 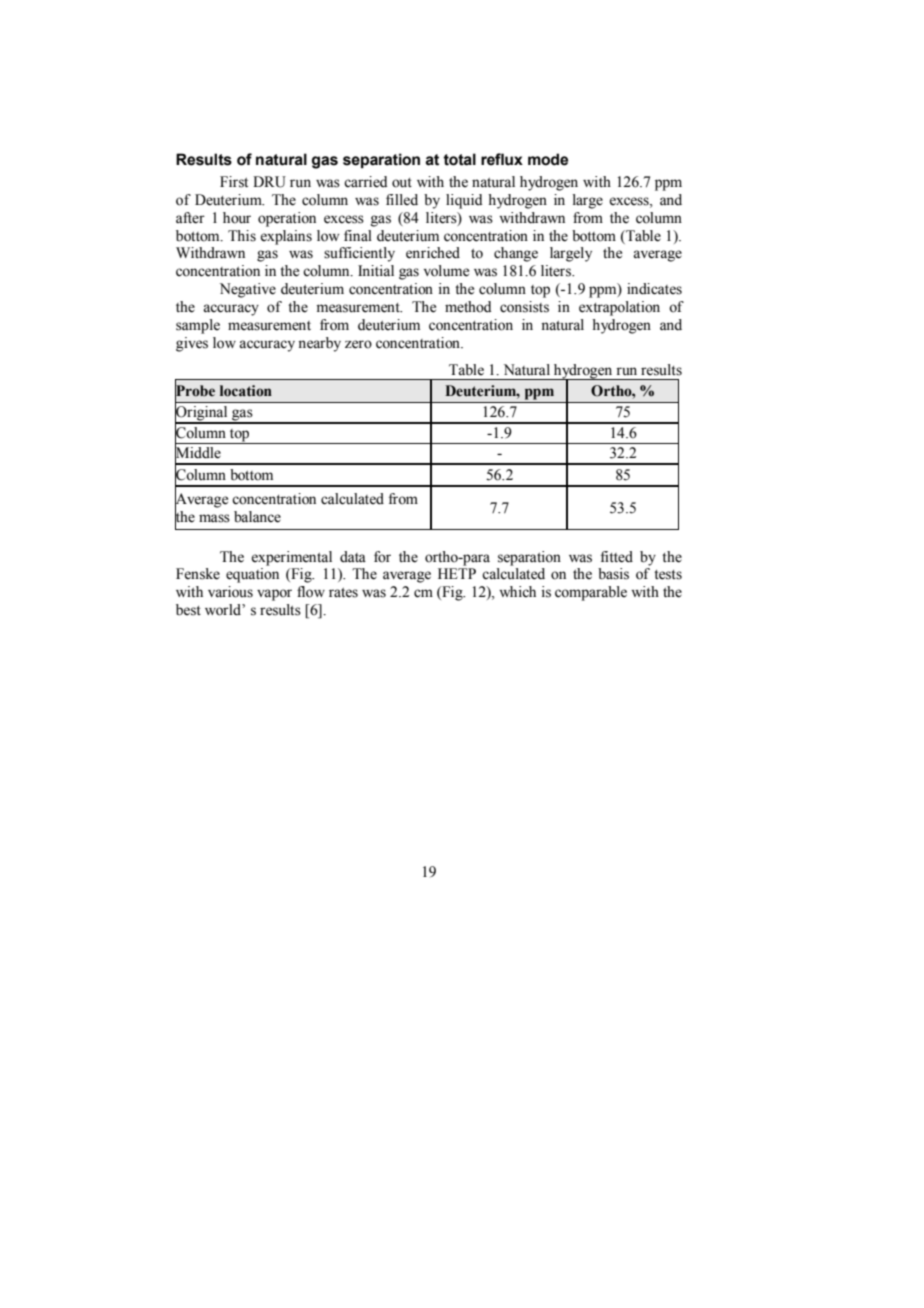 I want to click on various, so click(x=230, y=592).
